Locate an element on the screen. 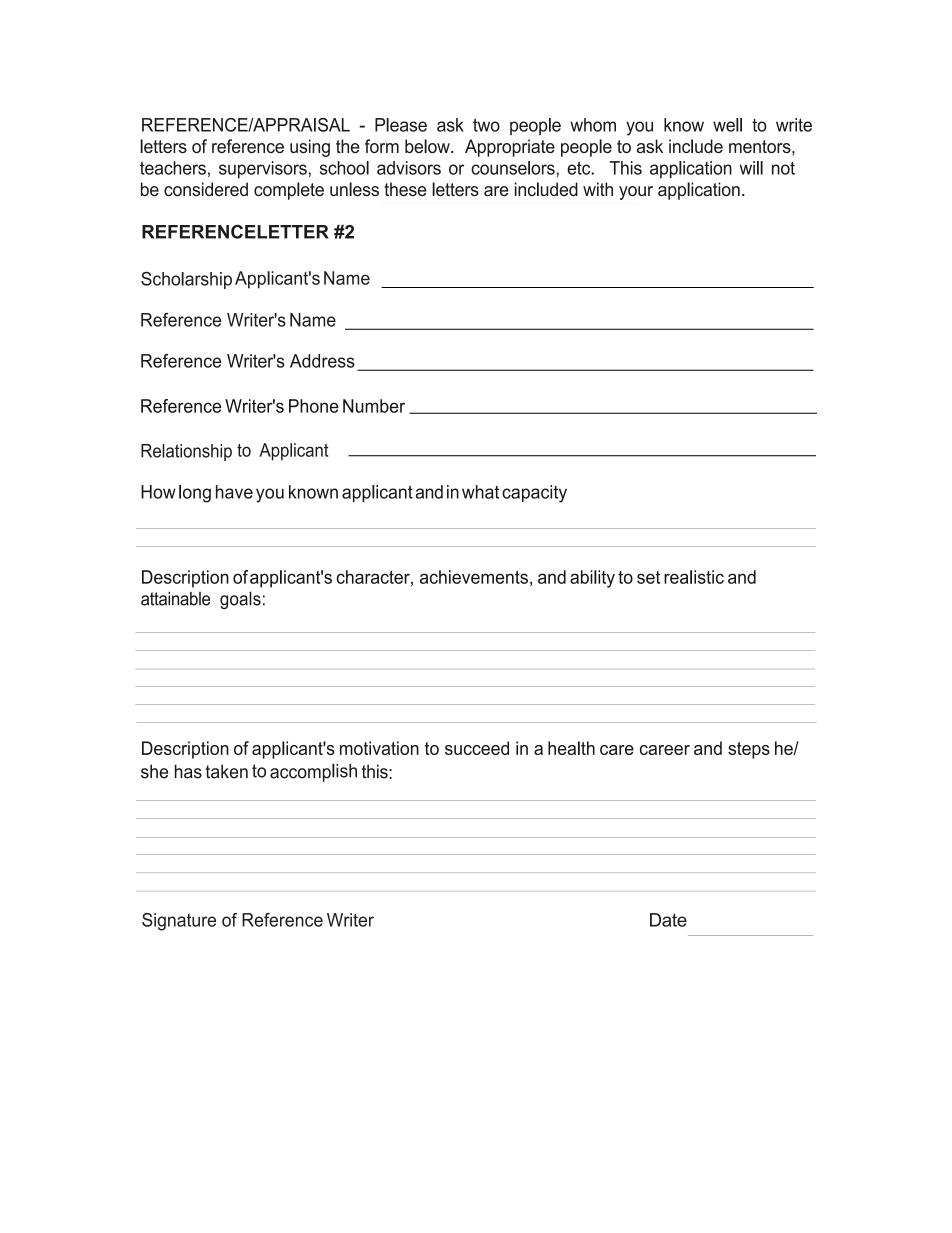 The image size is (952, 1233). steps is located at coordinates (749, 750).
